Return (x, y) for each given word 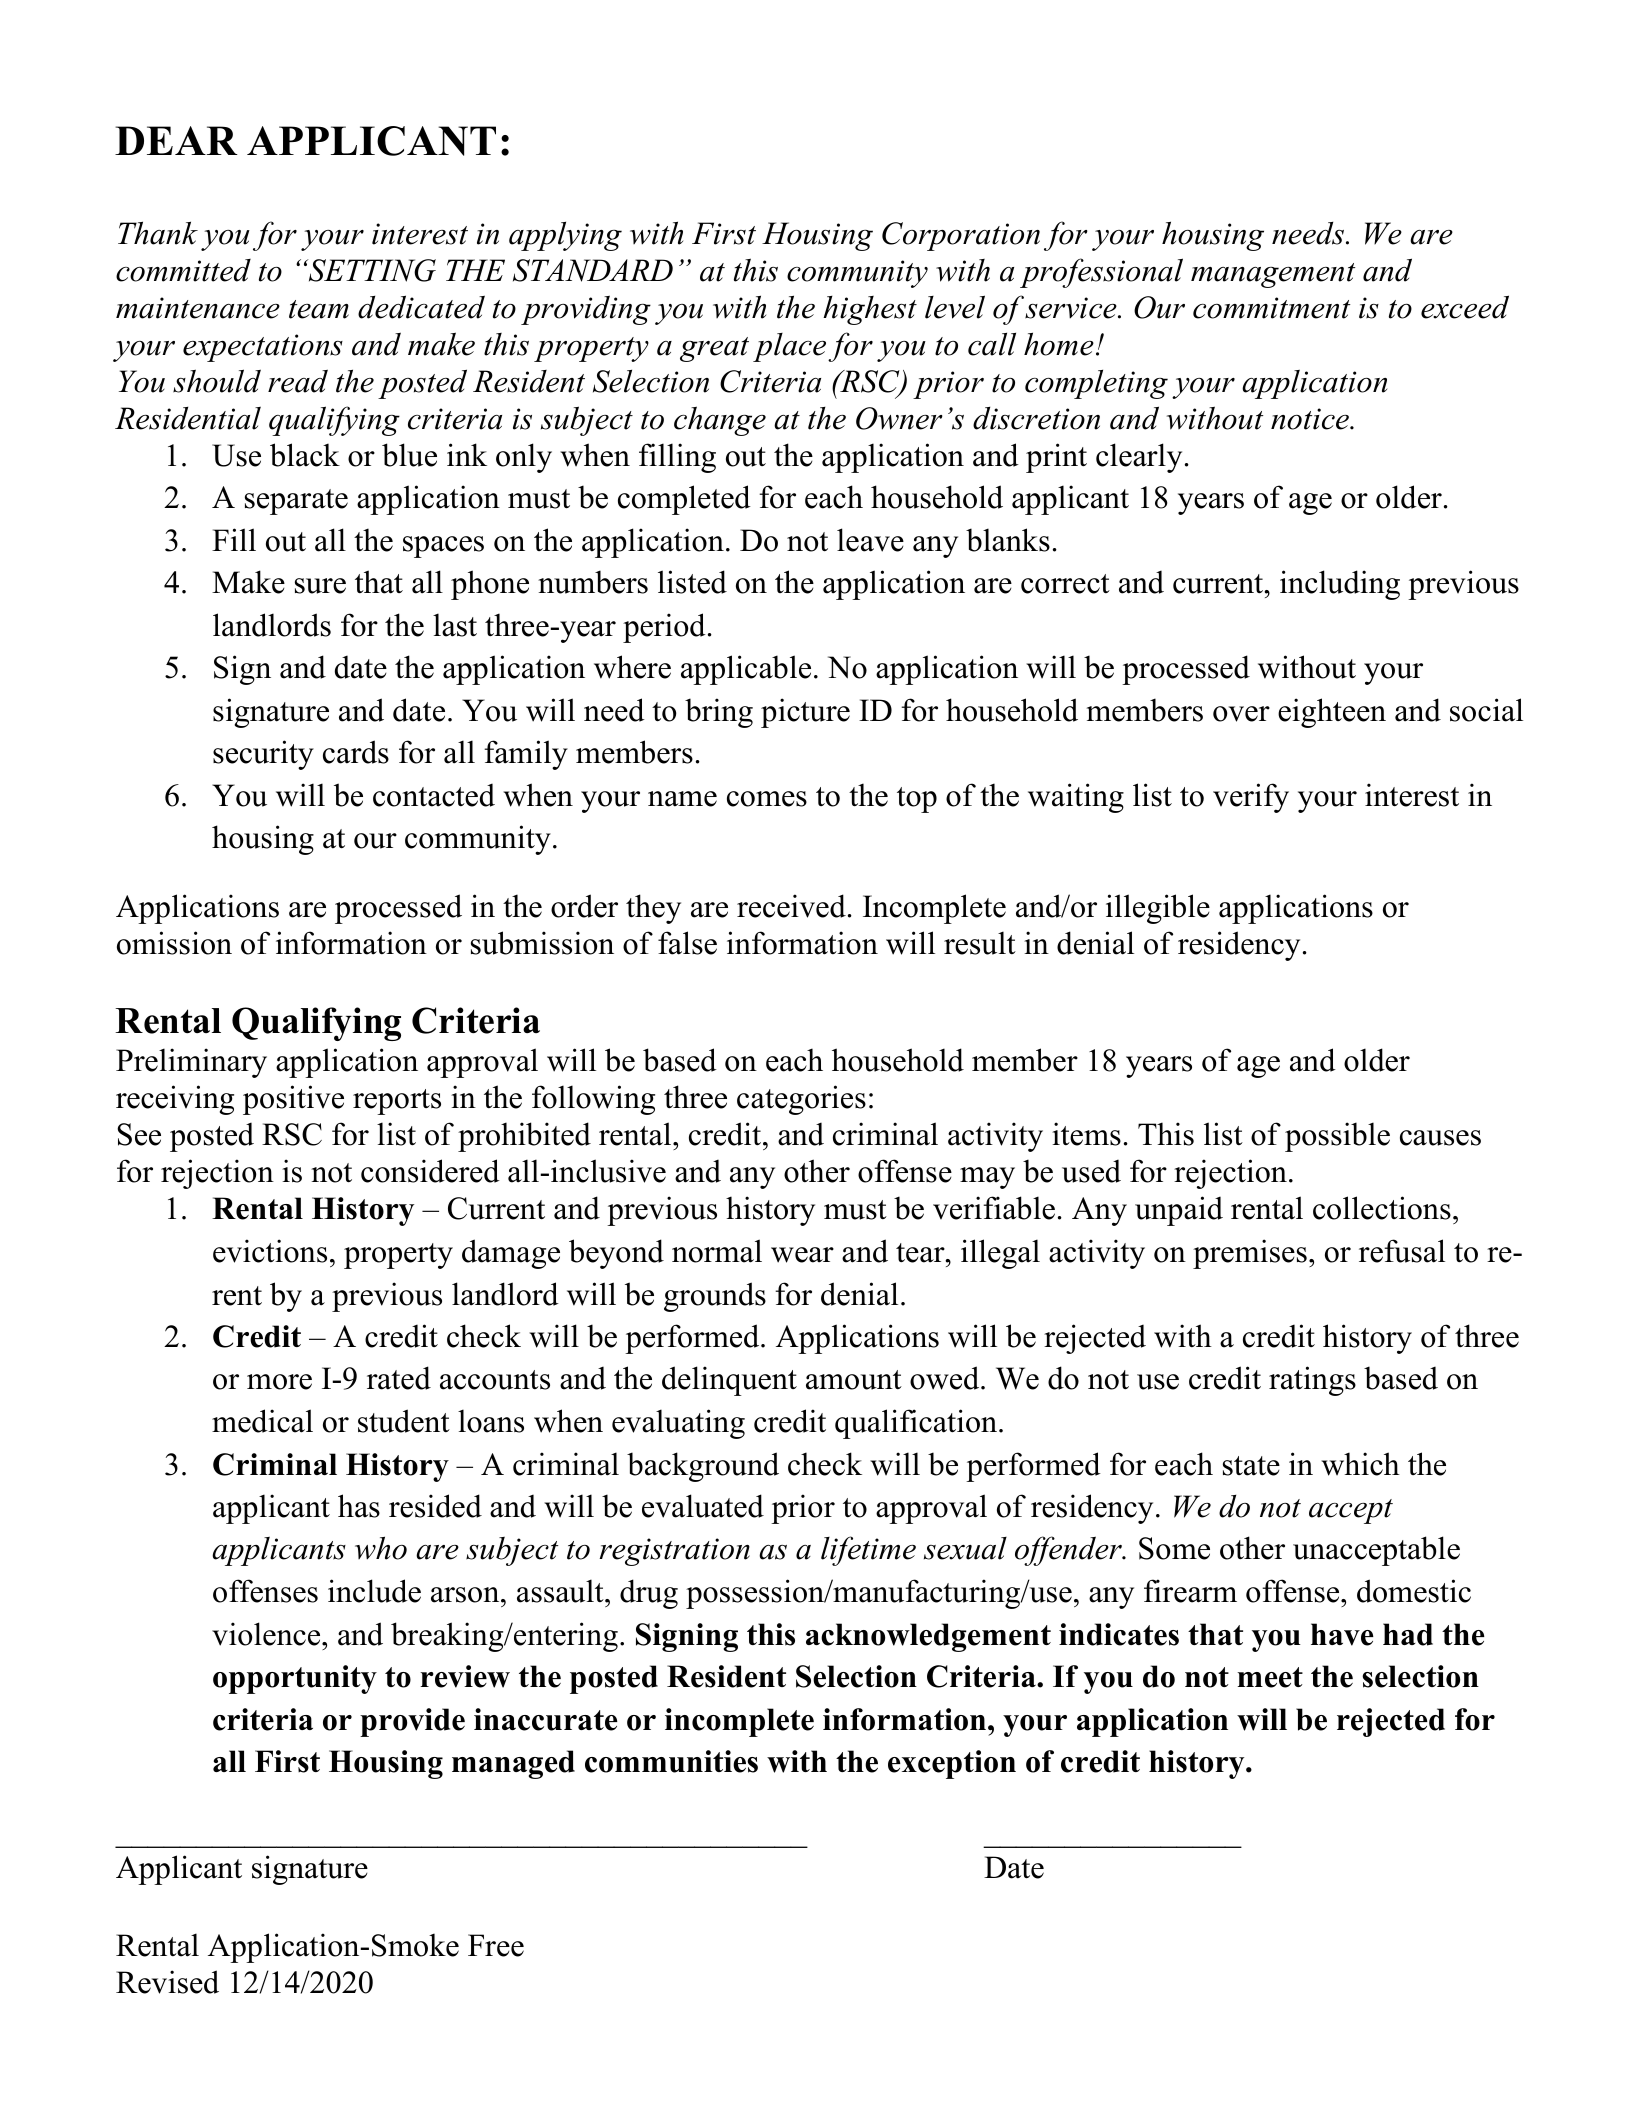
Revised (167, 1982)
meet (1270, 1677)
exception (952, 1764)
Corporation (961, 236)
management (1273, 275)
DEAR (176, 140)
